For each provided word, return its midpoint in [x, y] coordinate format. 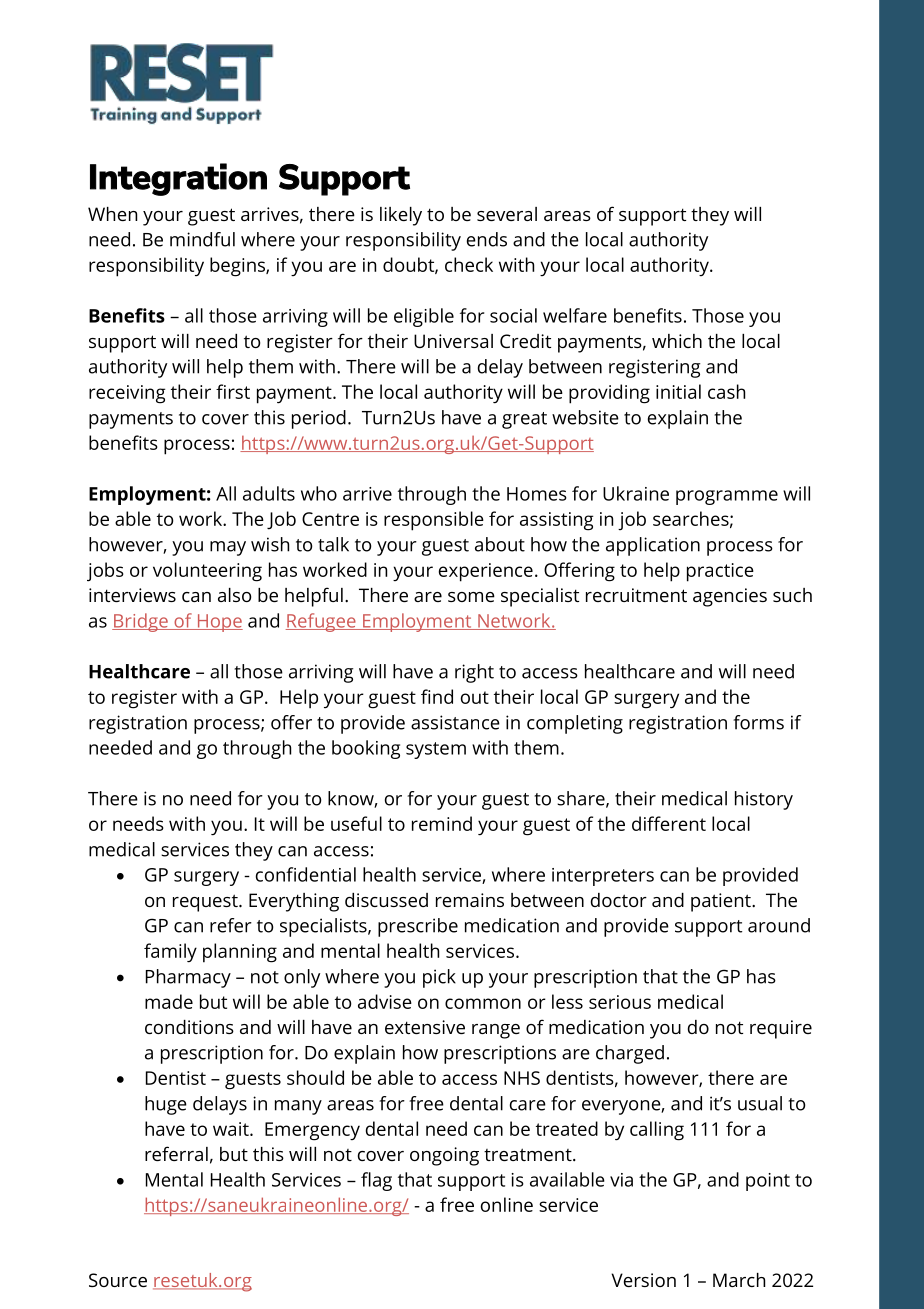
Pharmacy [188, 978]
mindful [202, 239]
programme [727, 497]
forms [758, 722]
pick [439, 978]
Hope [219, 623]
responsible [434, 521]
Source [118, 1280]
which [677, 341]
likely [401, 216]
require [781, 1029]
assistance [455, 722]
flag [376, 1181]
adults [269, 493]
